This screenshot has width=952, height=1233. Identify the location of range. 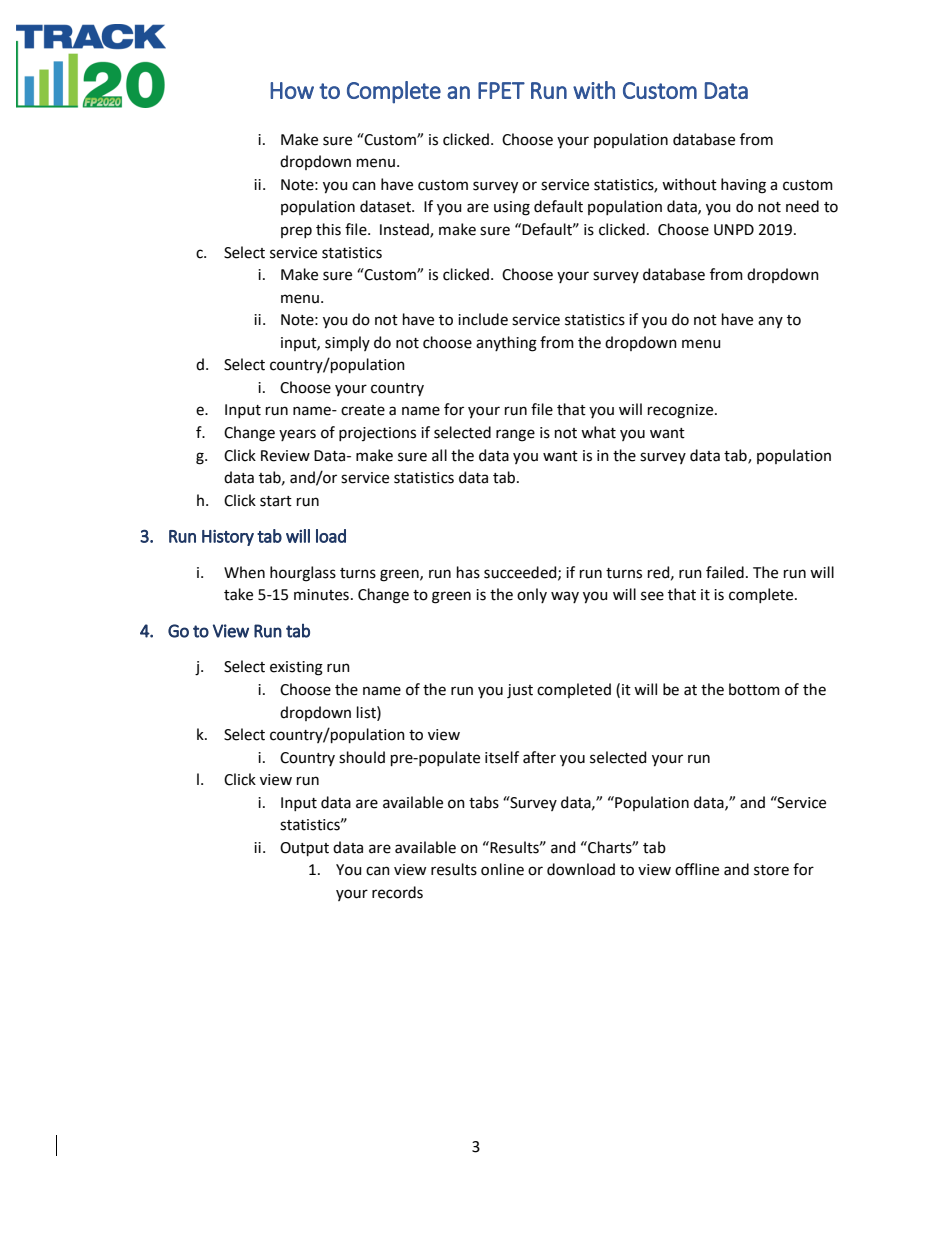
(515, 435).
